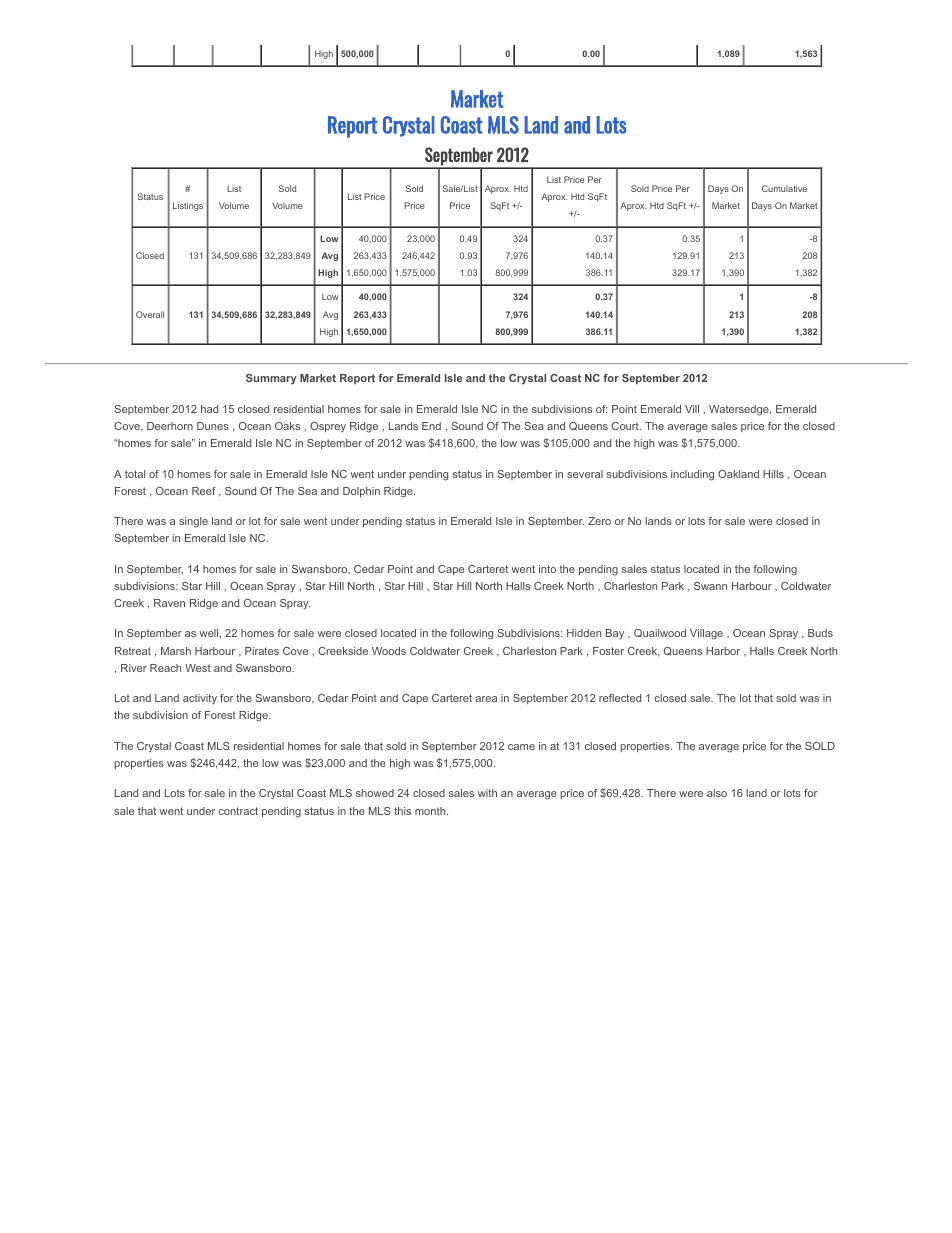 This image has width=952, height=1233. What do you see at coordinates (692, 475) in the image?
I see `including` at bounding box center [692, 475].
